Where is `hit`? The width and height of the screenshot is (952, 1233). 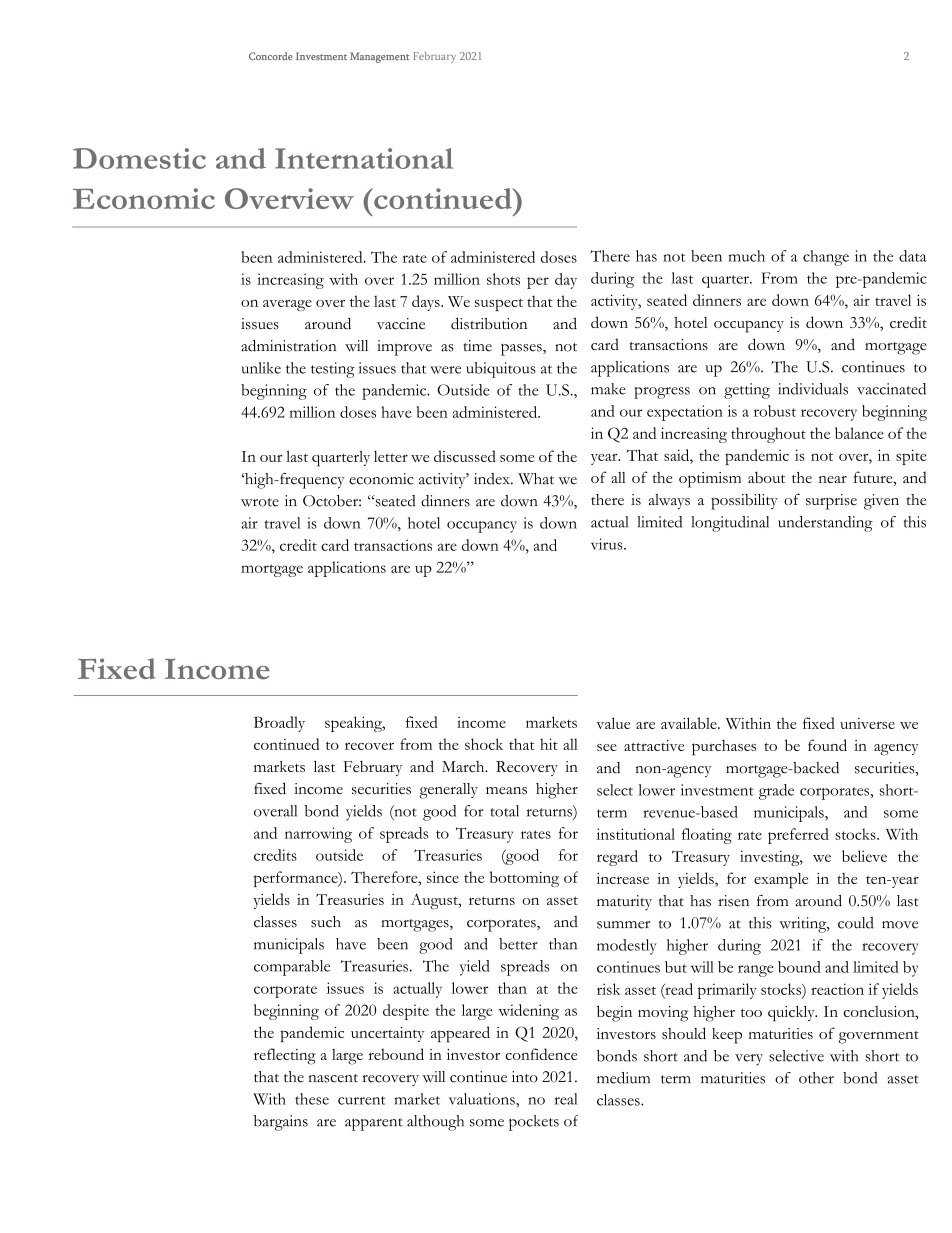
hit is located at coordinates (549, 744).
